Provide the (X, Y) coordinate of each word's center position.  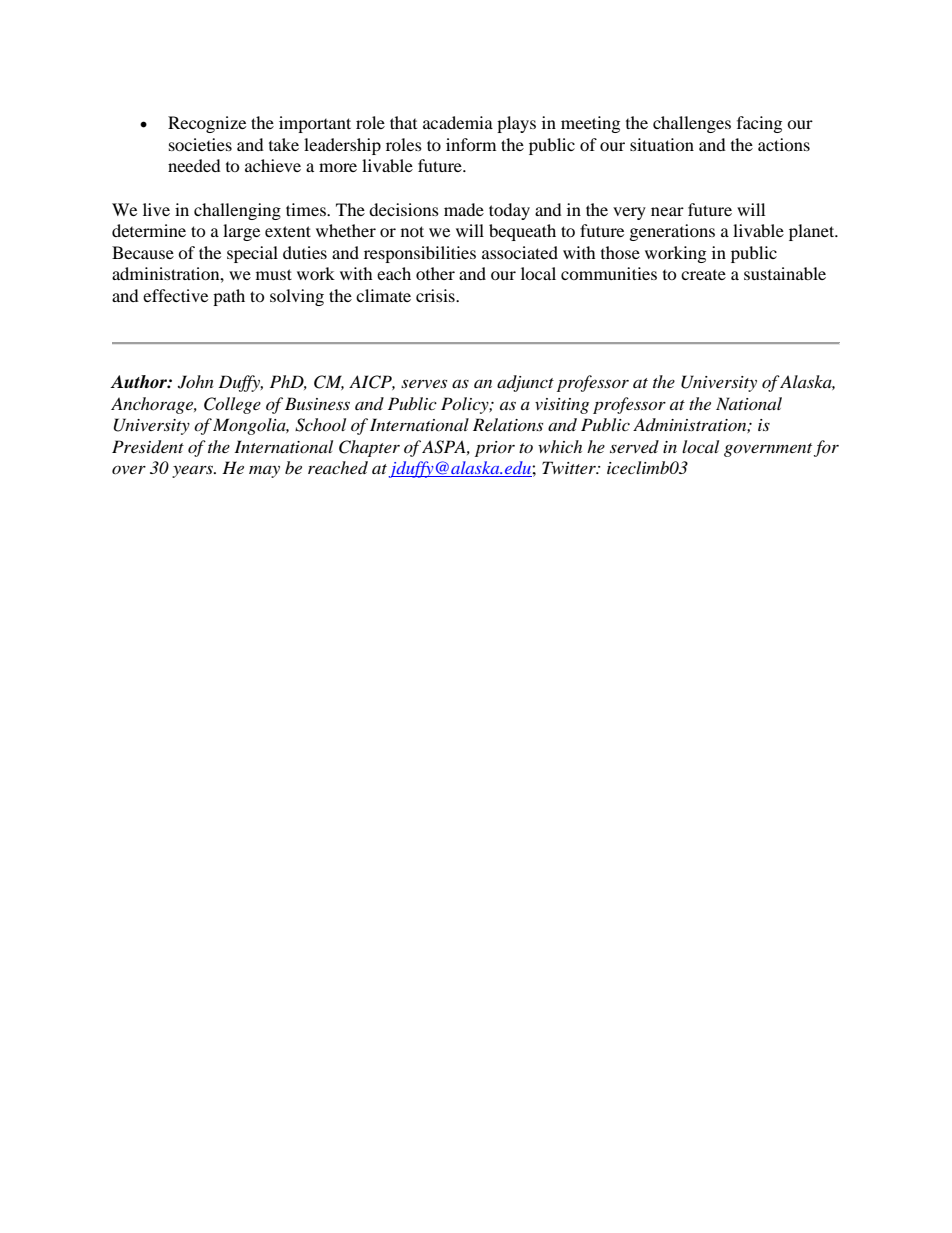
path (229, 297)
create (703, 275)
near (667, 211)
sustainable (785, 273)
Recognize (207, 124)
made (464, 209)
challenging (237, 211)
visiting (562, 406)
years (193, 471)
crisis (436, 295)
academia (458, 122)
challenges (692, 124)
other (435, 273)
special (252, 254)
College (232, 405)
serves (424, 383)
